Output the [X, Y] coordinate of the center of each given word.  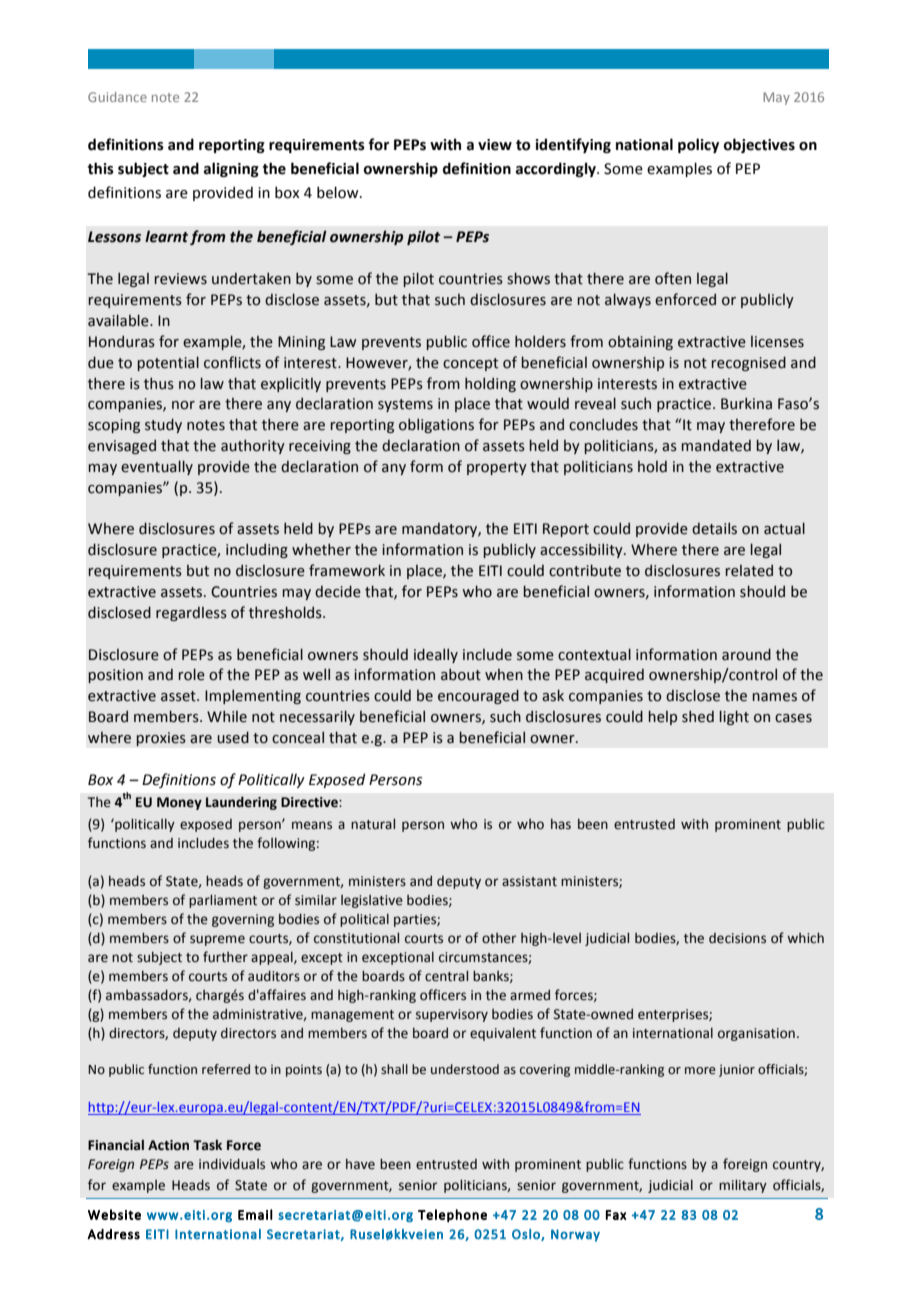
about [461, 674]
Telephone [452, 1216]
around [746, 654]
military [743, 1186]
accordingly [557, 169]
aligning [231, 169]
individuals [232, 1164]
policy [698, 145]
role [192, 674]
